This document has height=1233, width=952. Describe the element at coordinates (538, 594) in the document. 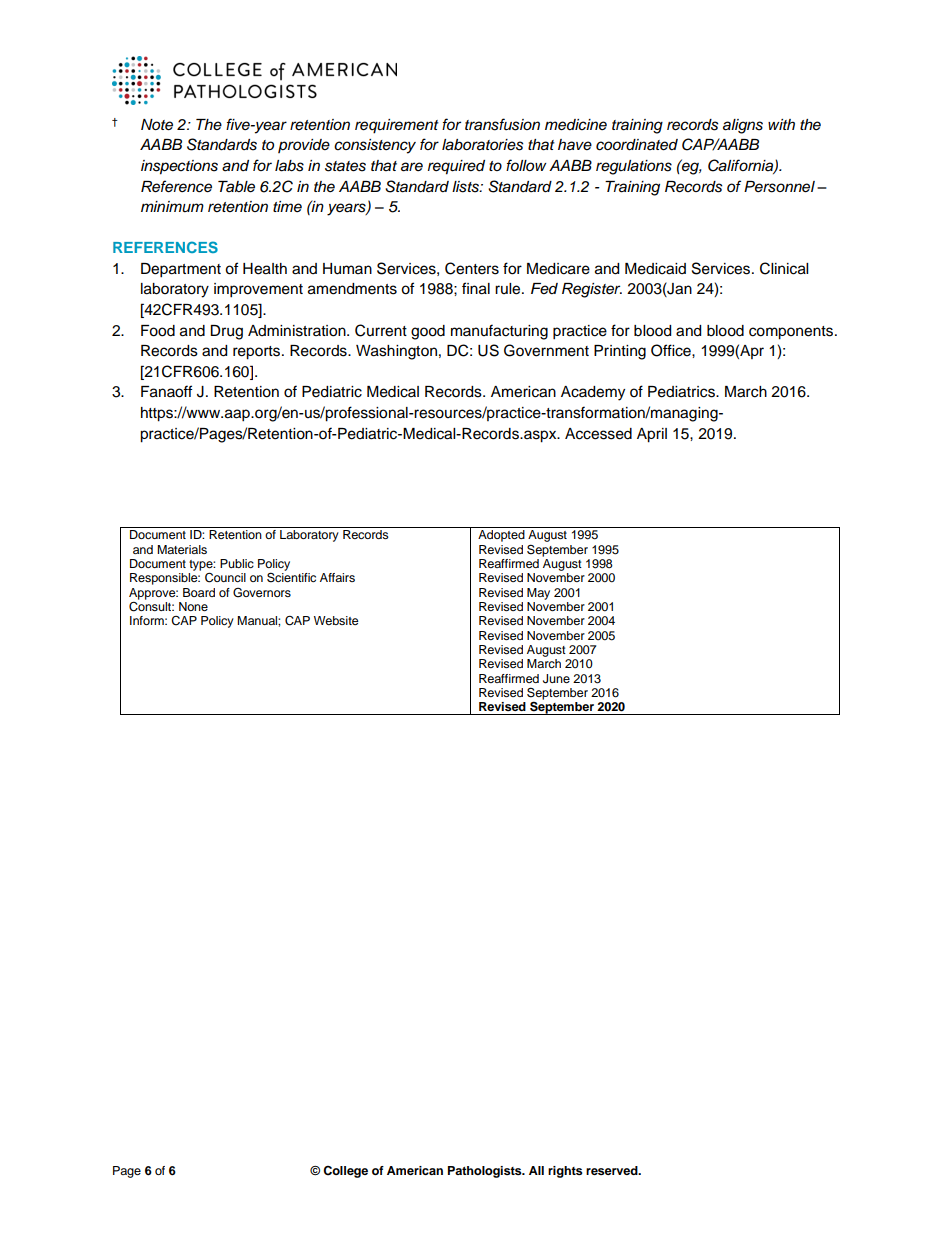

I see `May` at that location.
